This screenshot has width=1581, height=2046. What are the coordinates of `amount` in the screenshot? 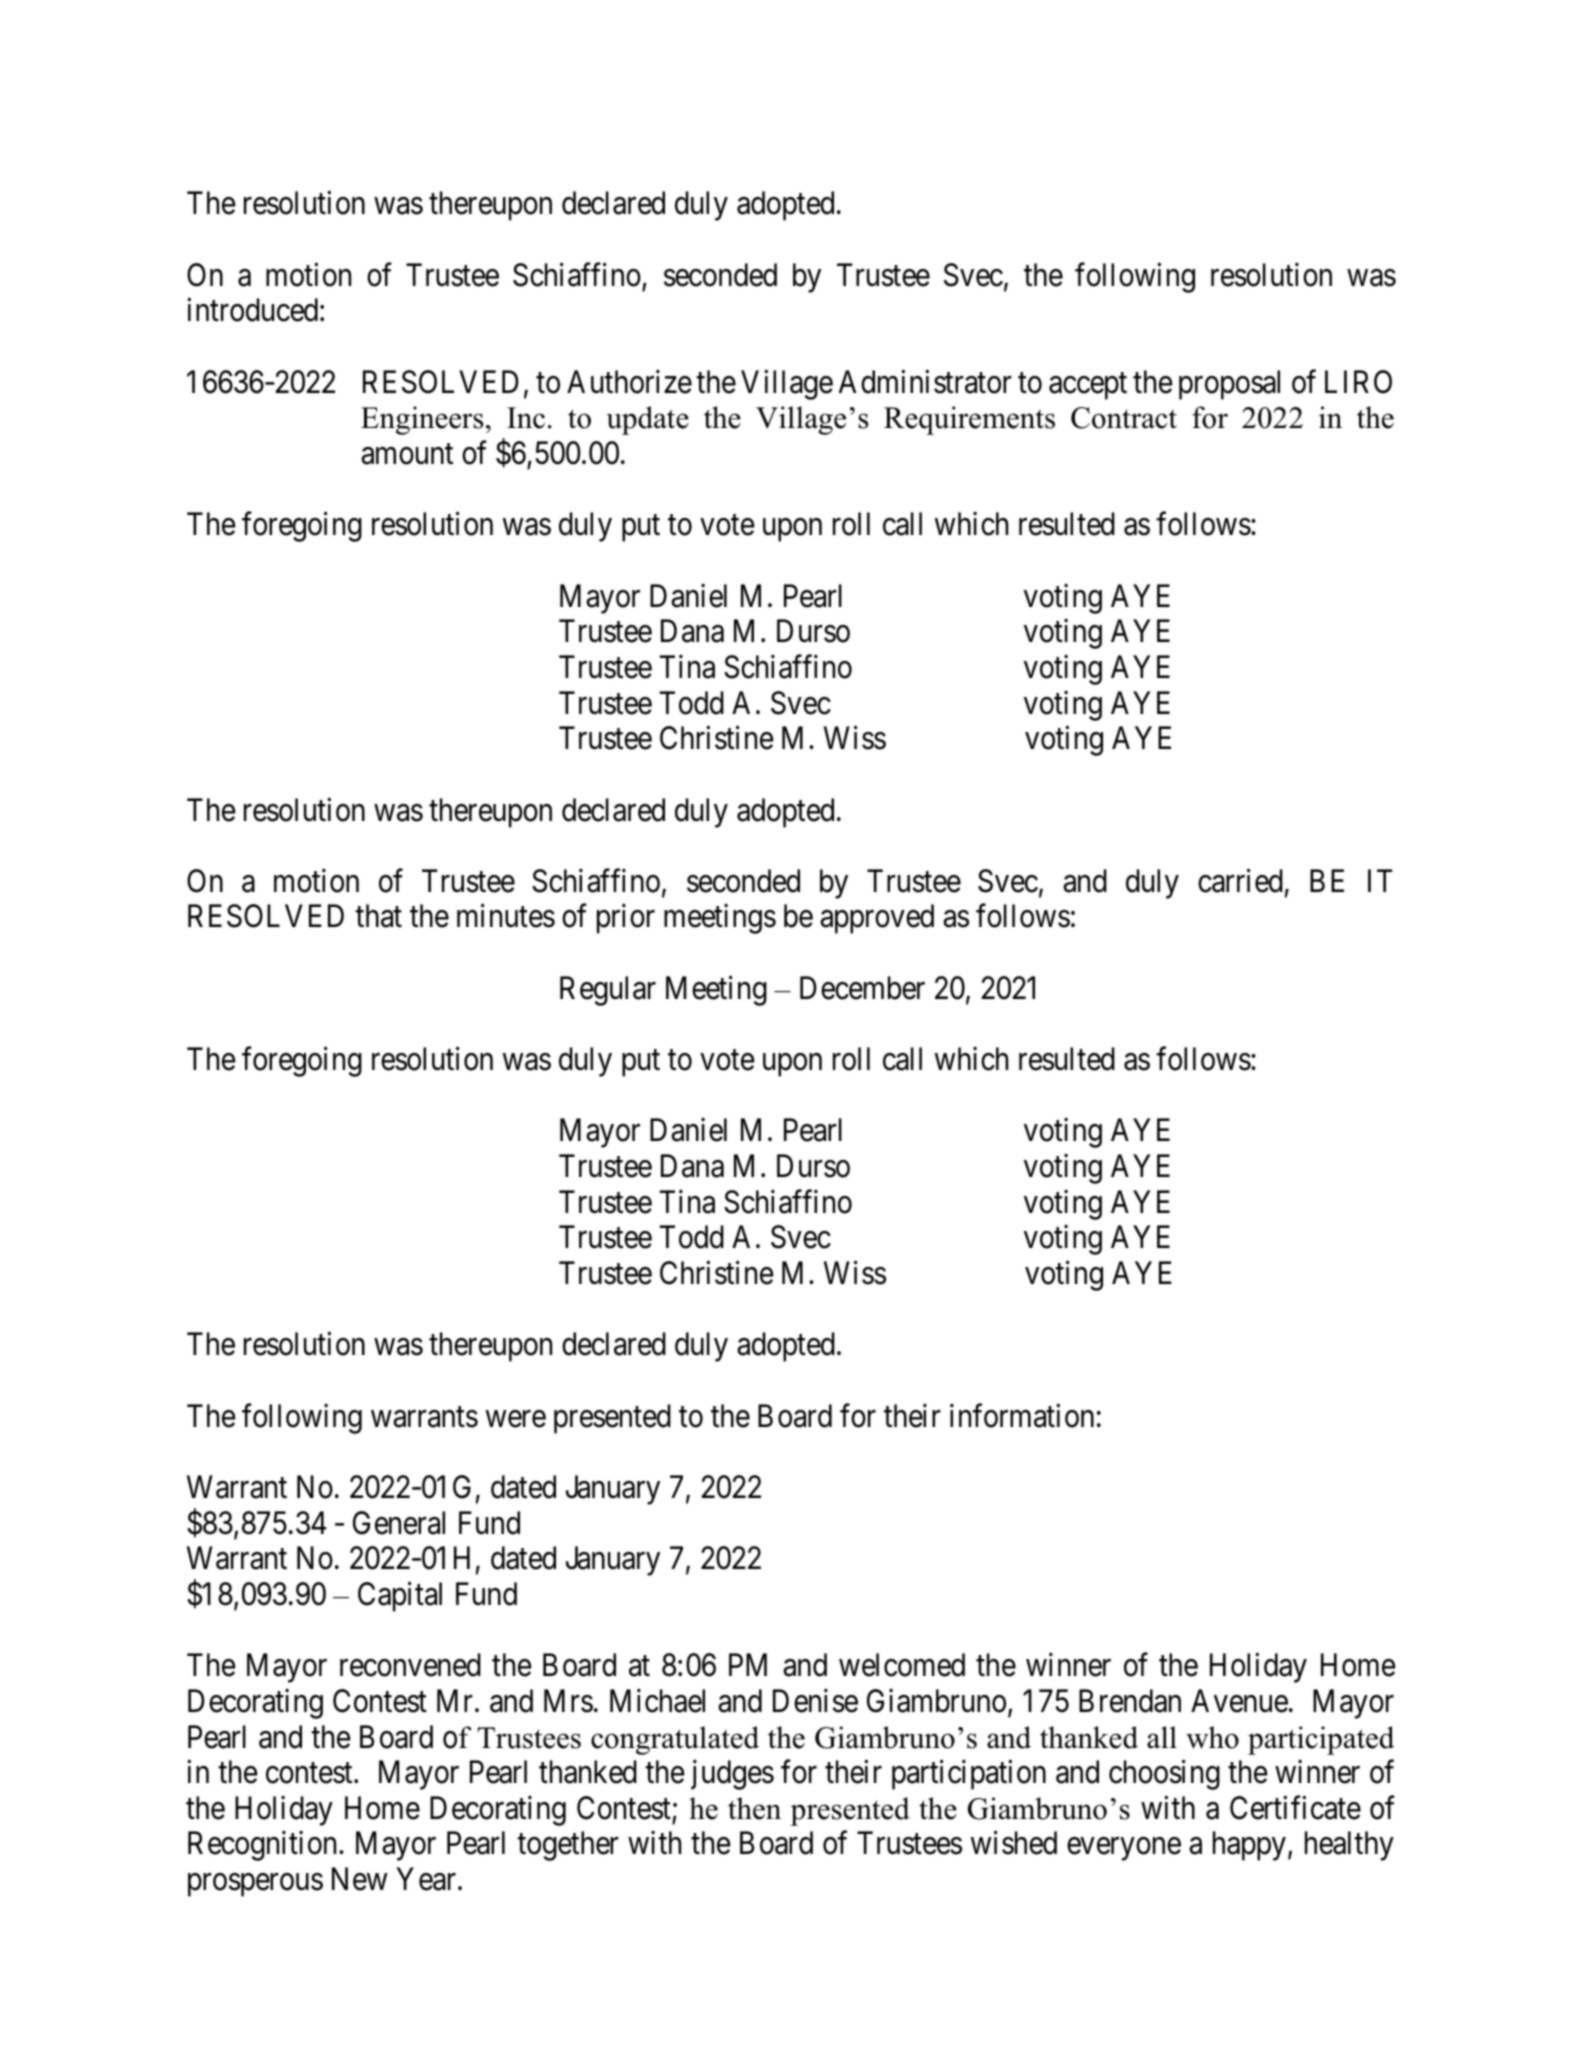 It's located at (407, 454).
